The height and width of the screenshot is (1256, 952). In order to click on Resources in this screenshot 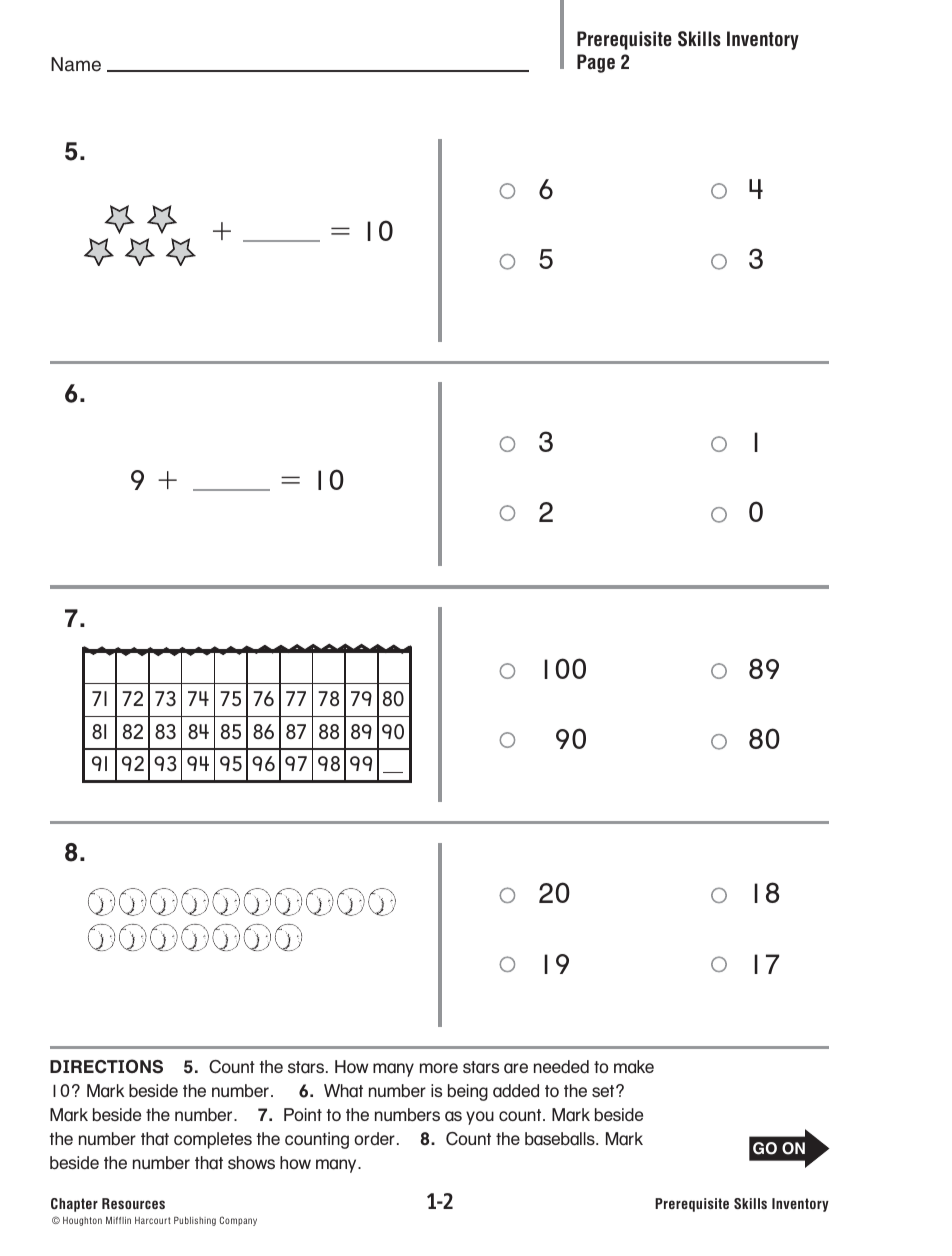, I will do `click(133, 1203)`.
